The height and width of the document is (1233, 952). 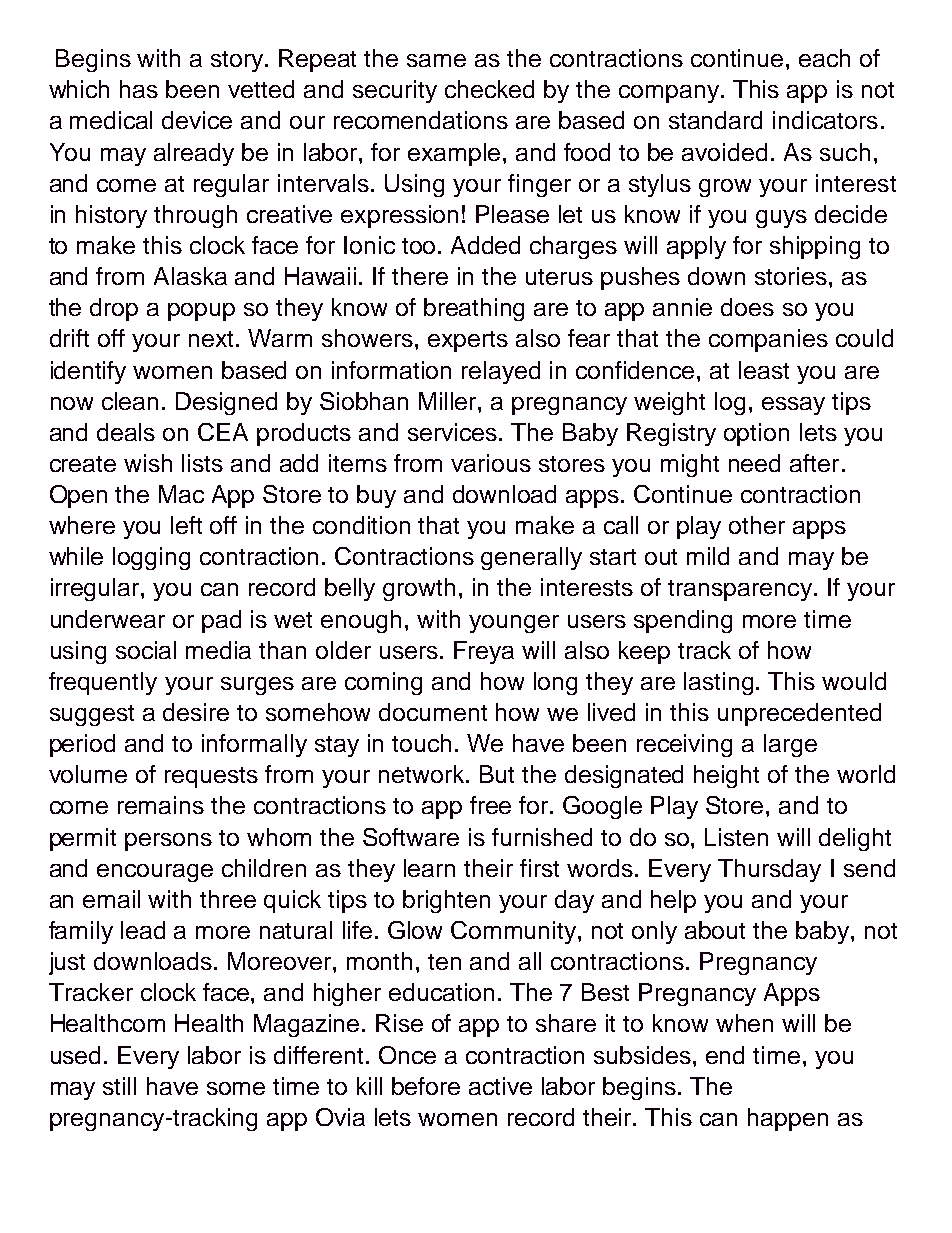 What do you see at coordinates (126, 432) in the document?
I see `deals` at bounding box center [126, 432].
